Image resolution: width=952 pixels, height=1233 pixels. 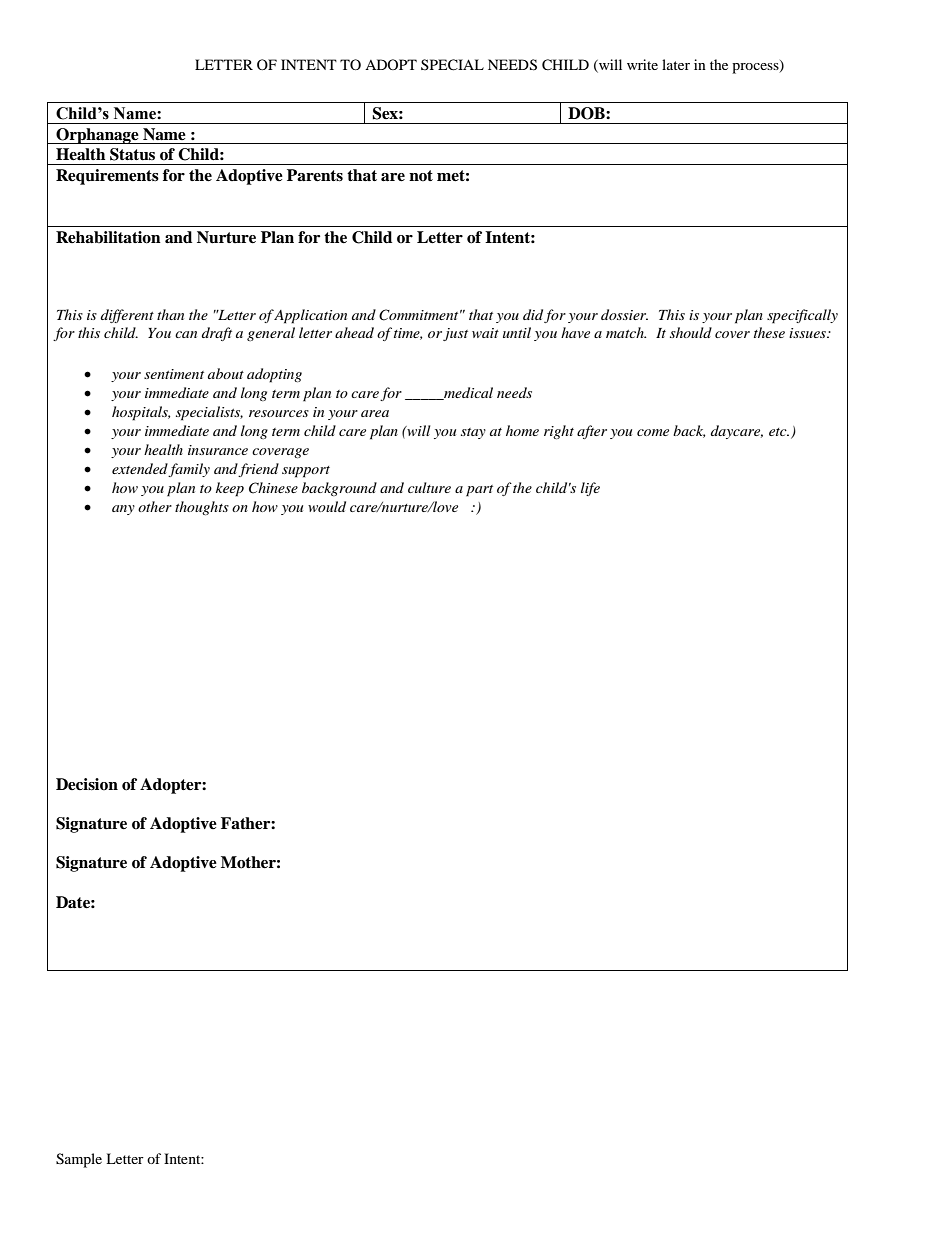 What do you see at coordinates (429, 487) in the screenshot?
I see `culture` at bounding box center [429, 487].
